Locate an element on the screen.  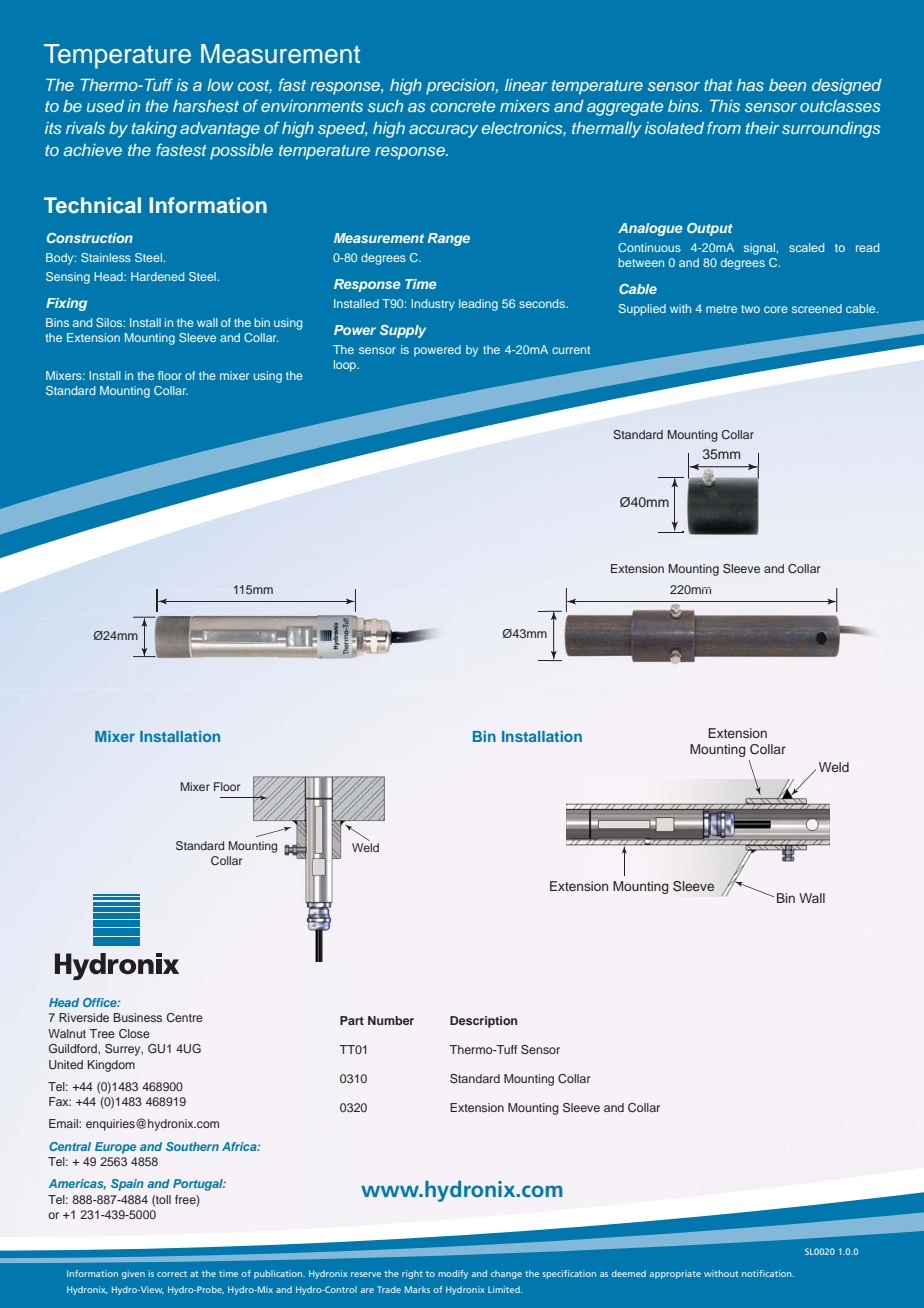
current is located at coordinates (571, 350).
